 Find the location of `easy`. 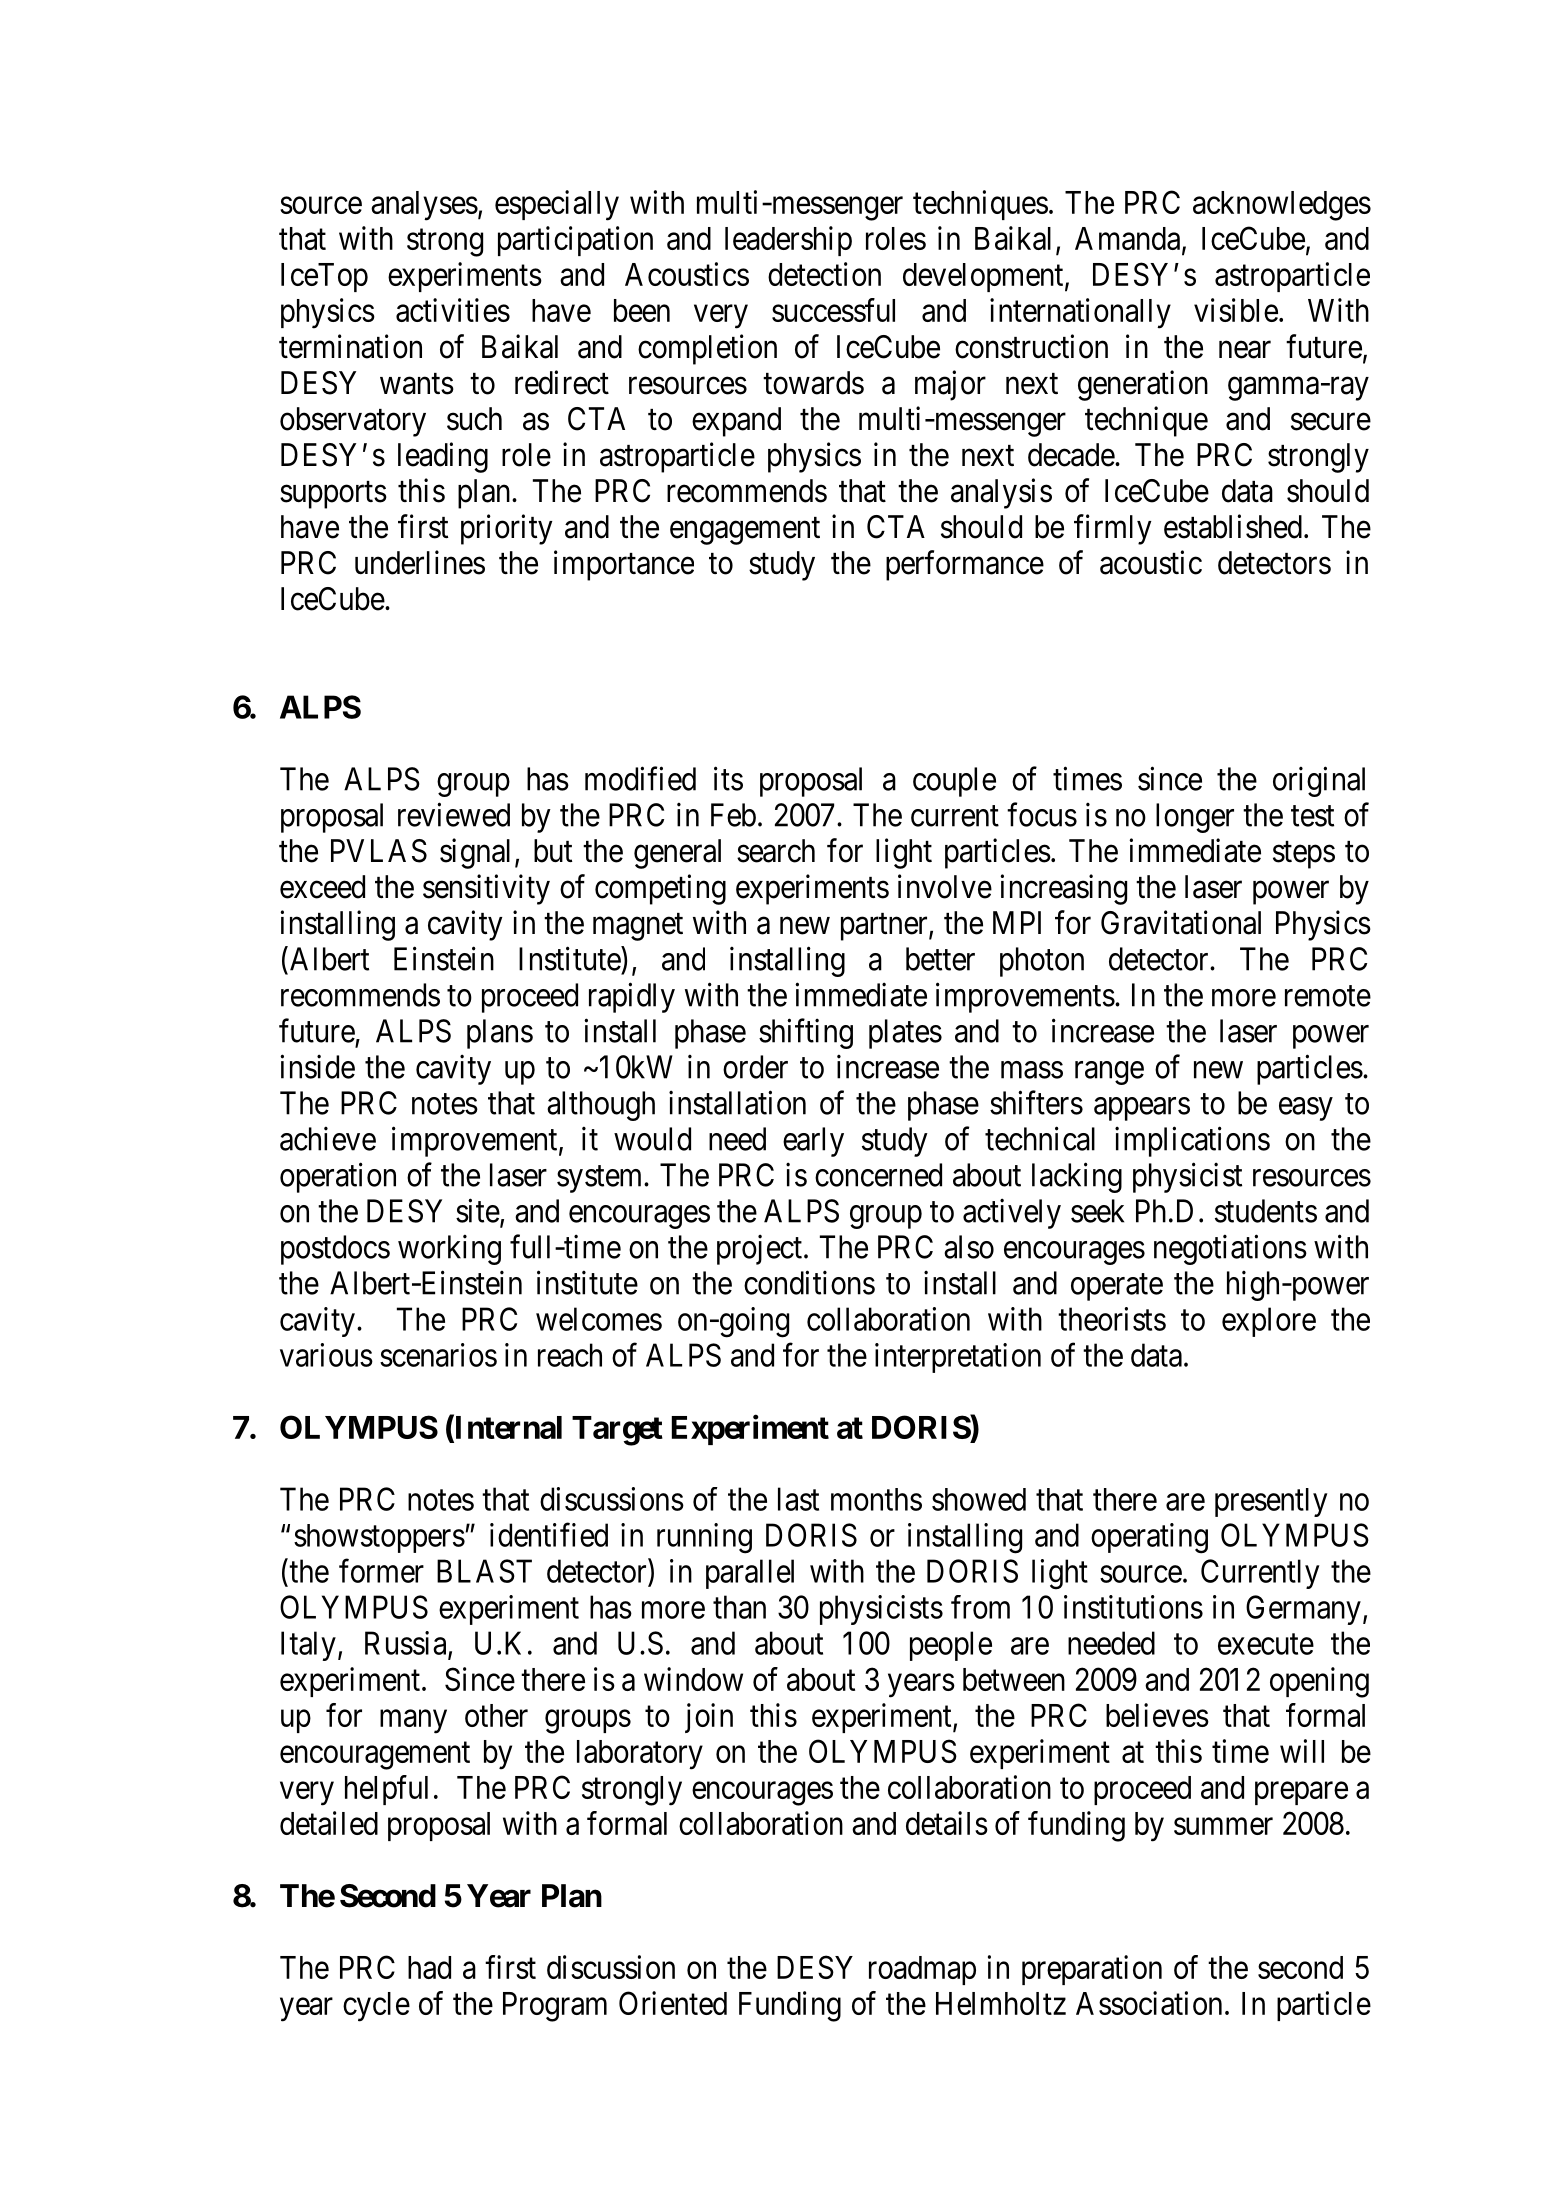

easy is located at coordinates (1306, 1109).
